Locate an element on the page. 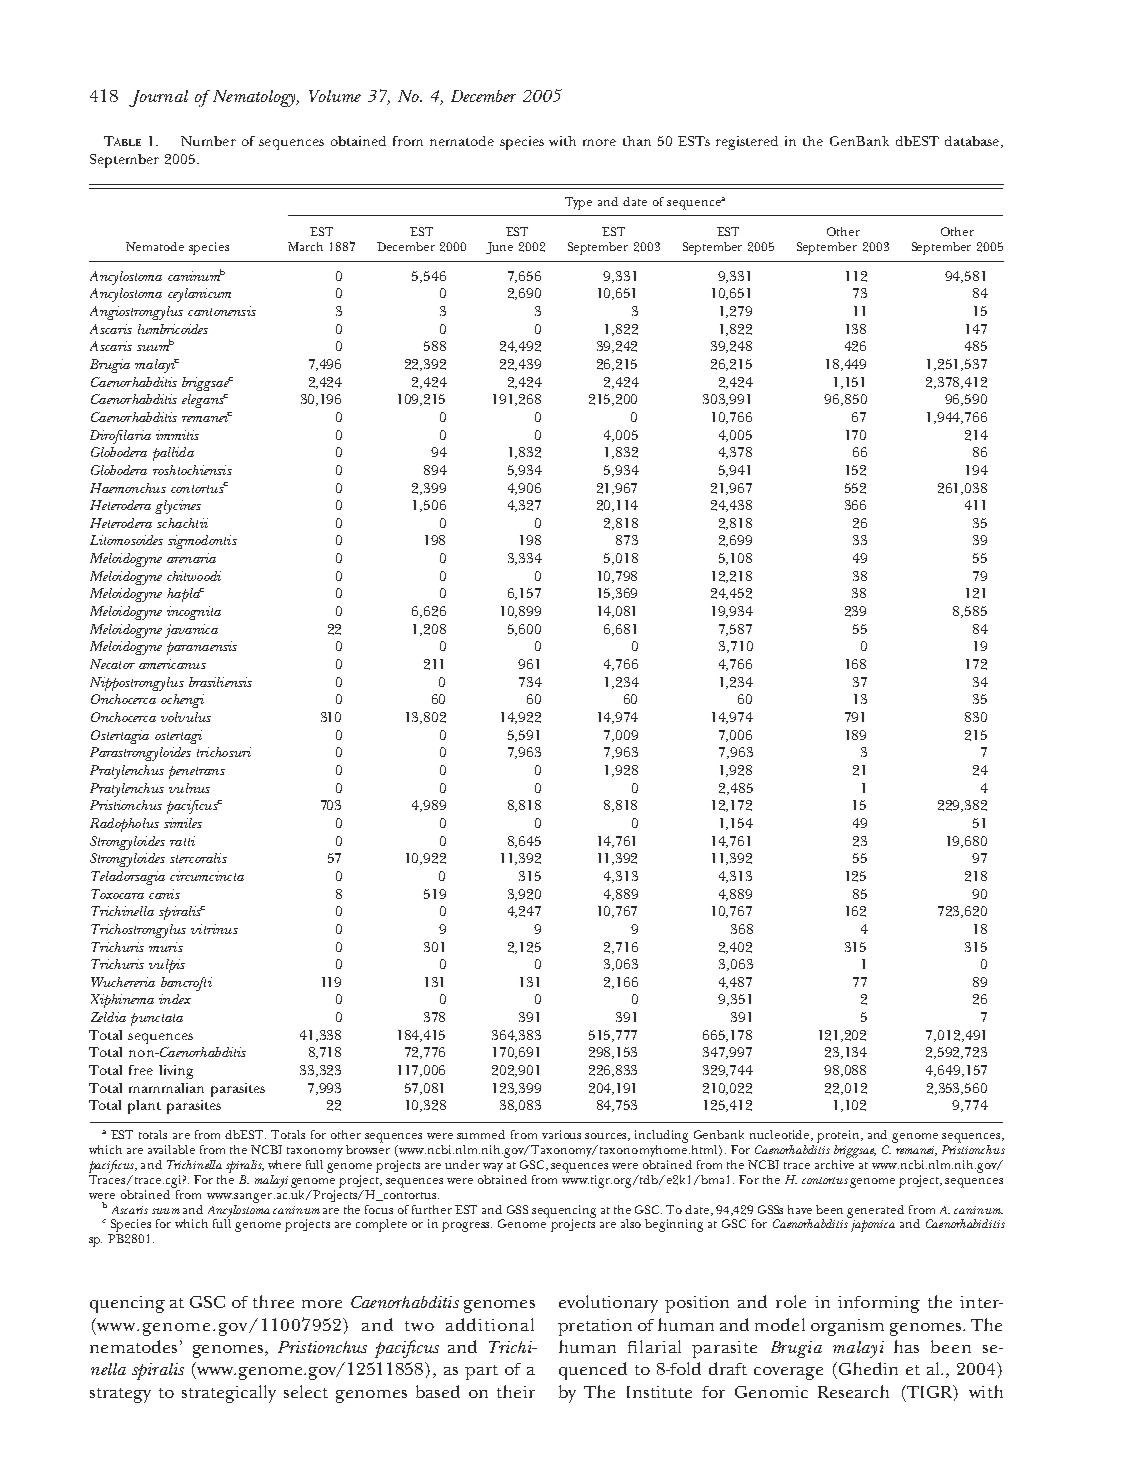 Image resolution: width=1140 pixels, height=1475 pixels. nucleotide is located at coordinates (781, 1135).
